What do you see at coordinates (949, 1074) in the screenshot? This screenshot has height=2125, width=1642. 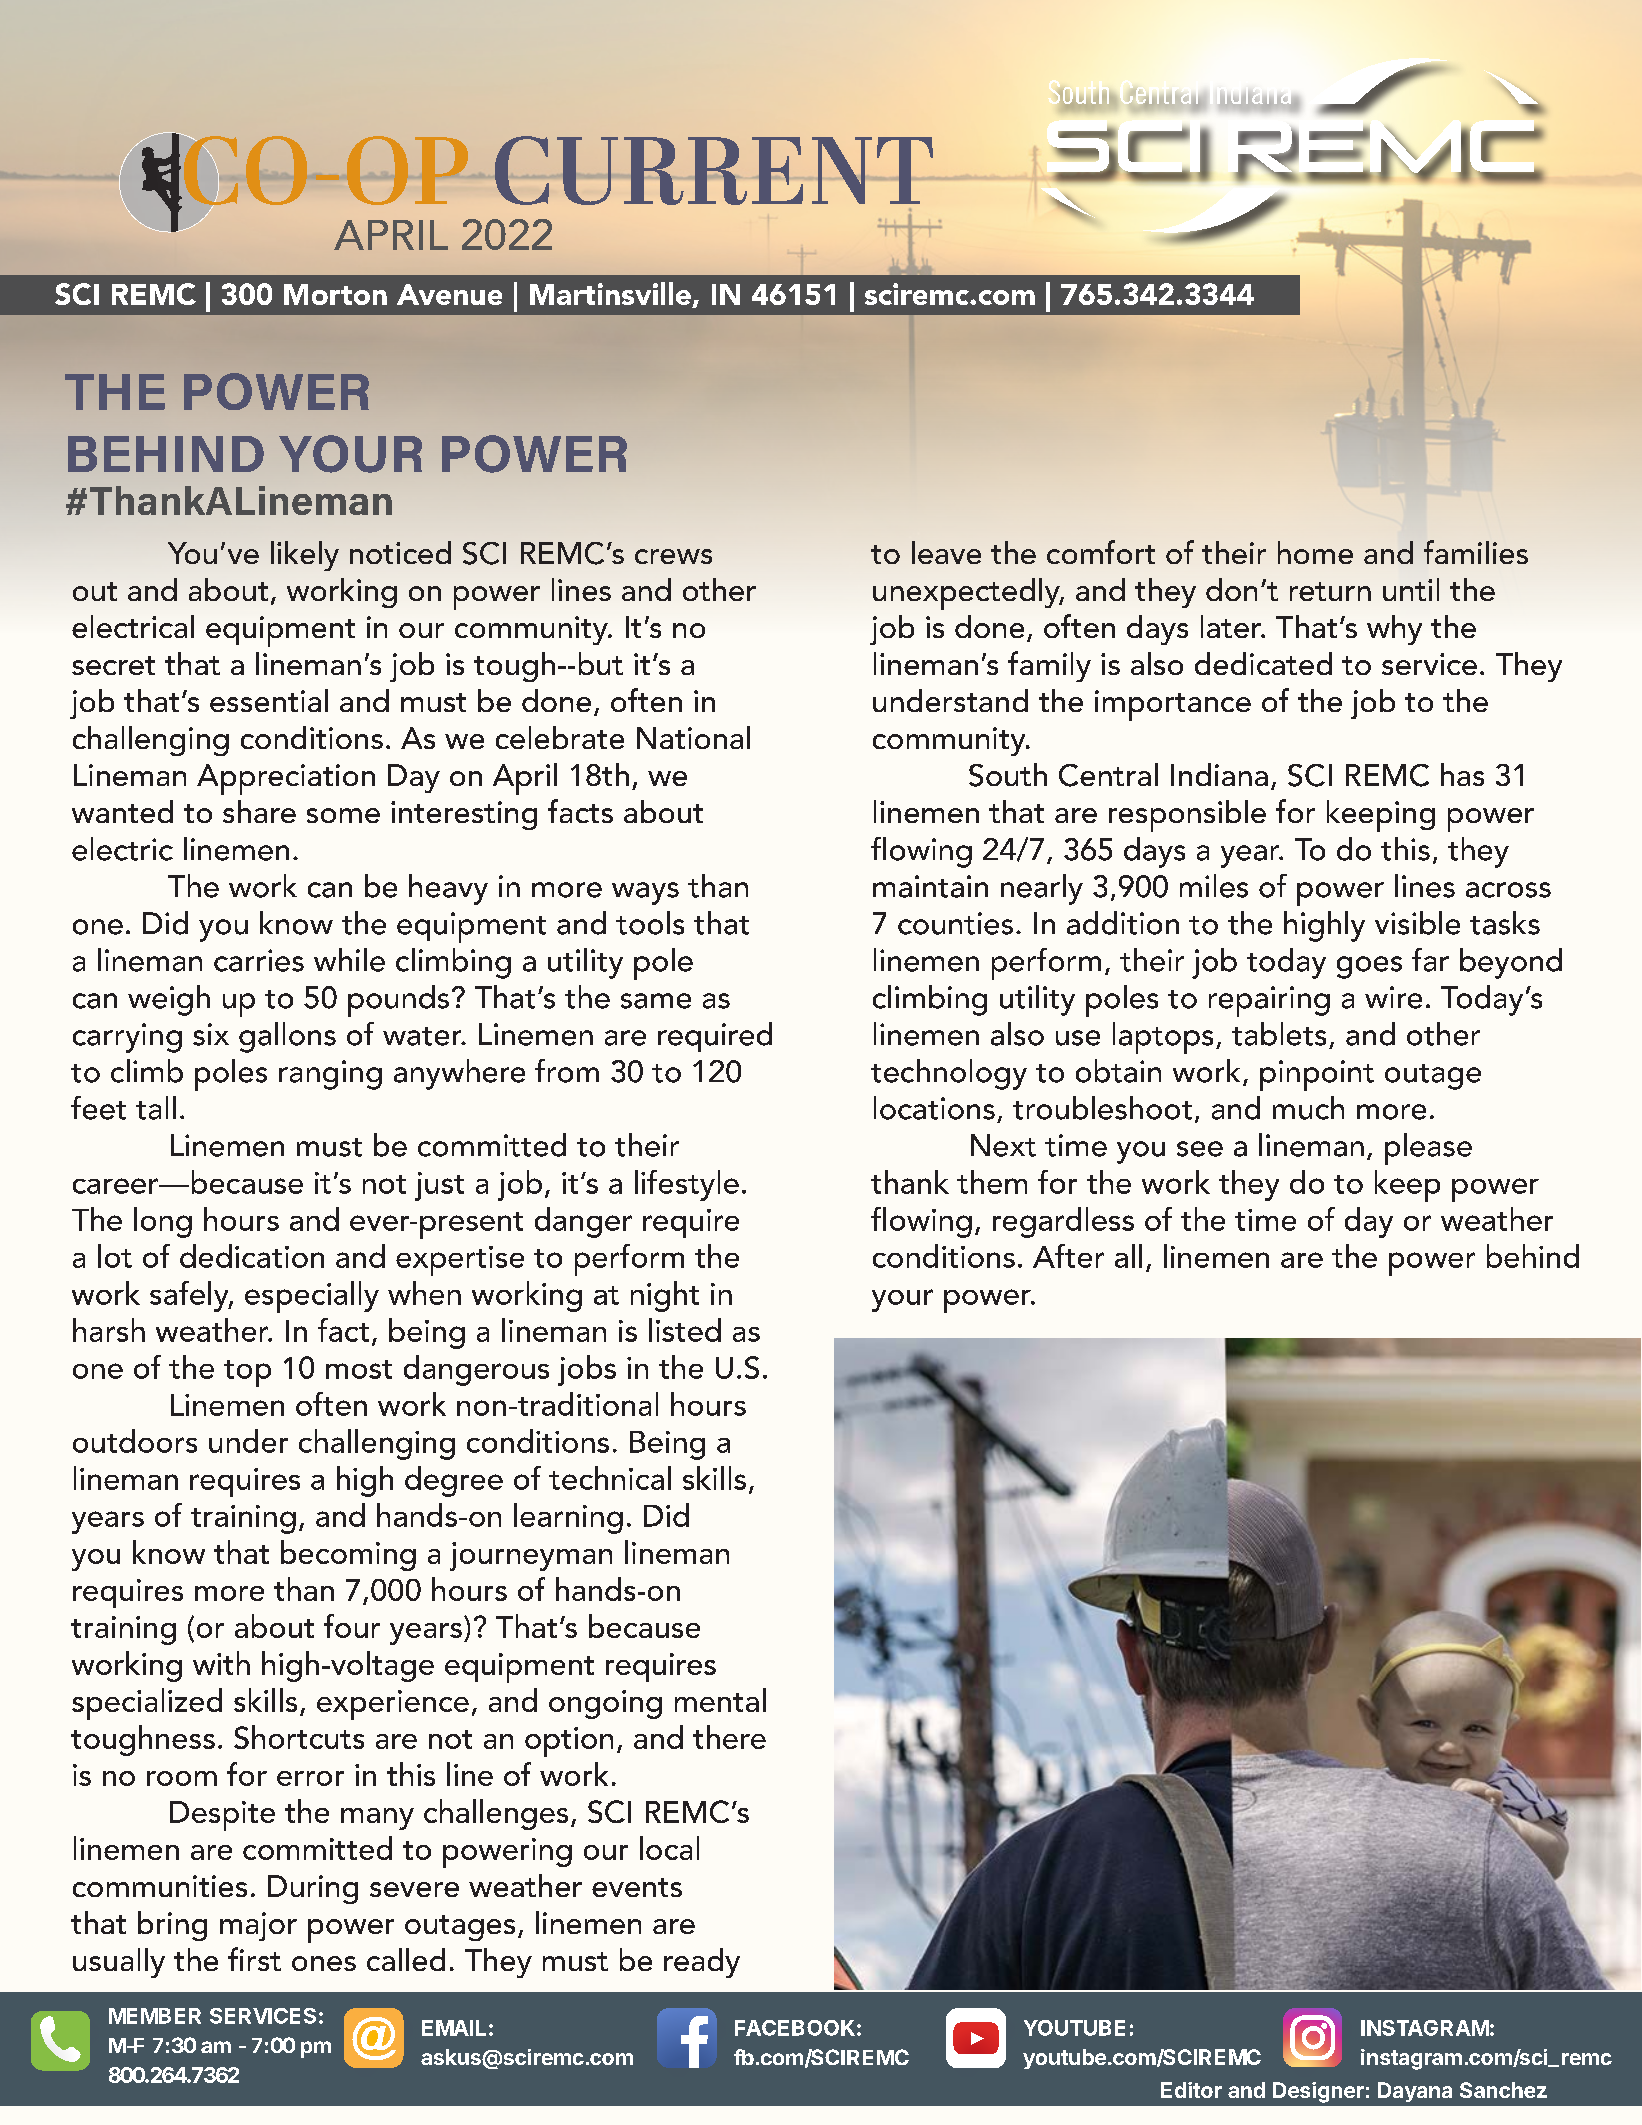 I see `technology` at bounding box center [949, 1074].
